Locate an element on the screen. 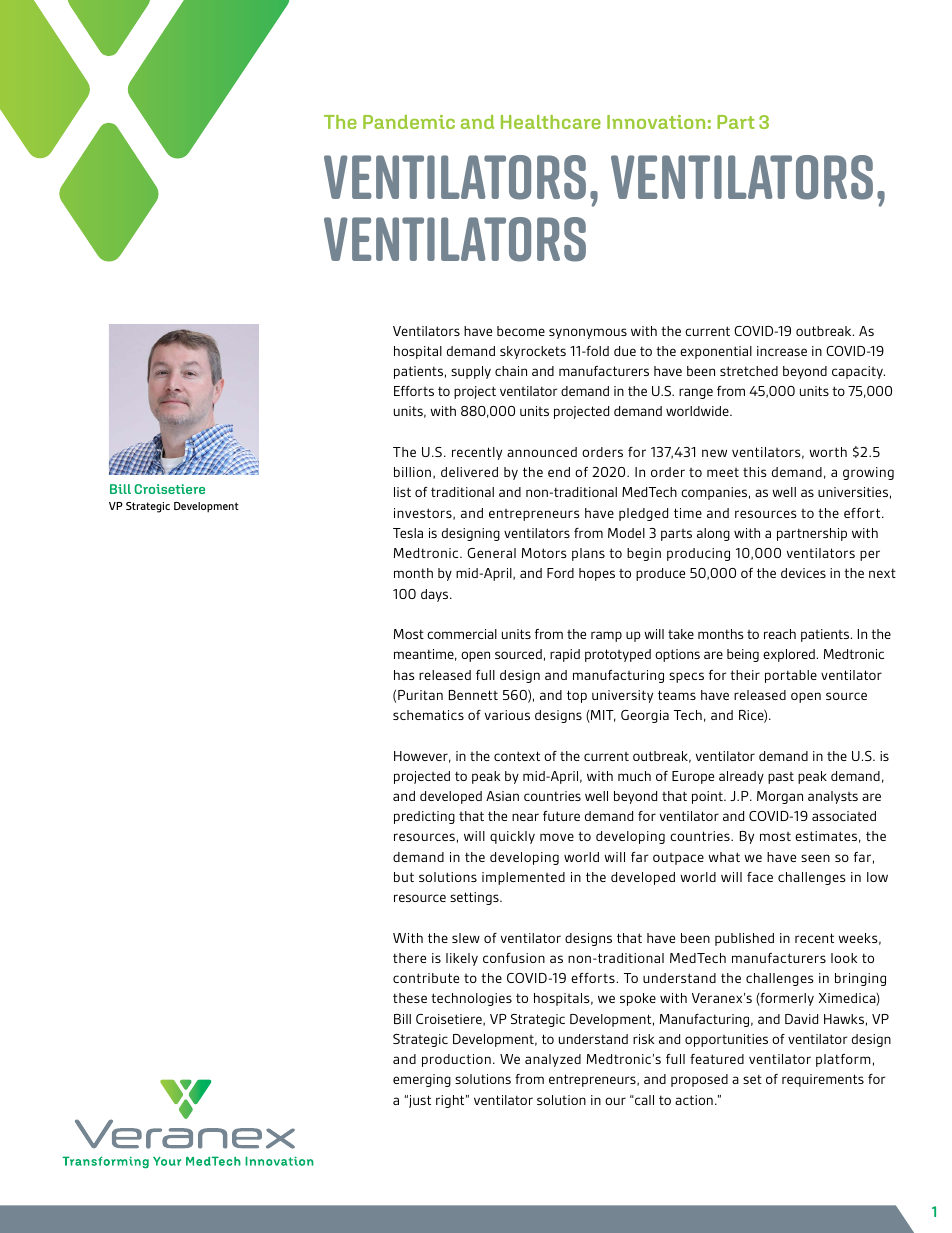 Image resolution: width=952 pixels, height=1233 pixels. devices is located at coordinates (803, 573).
